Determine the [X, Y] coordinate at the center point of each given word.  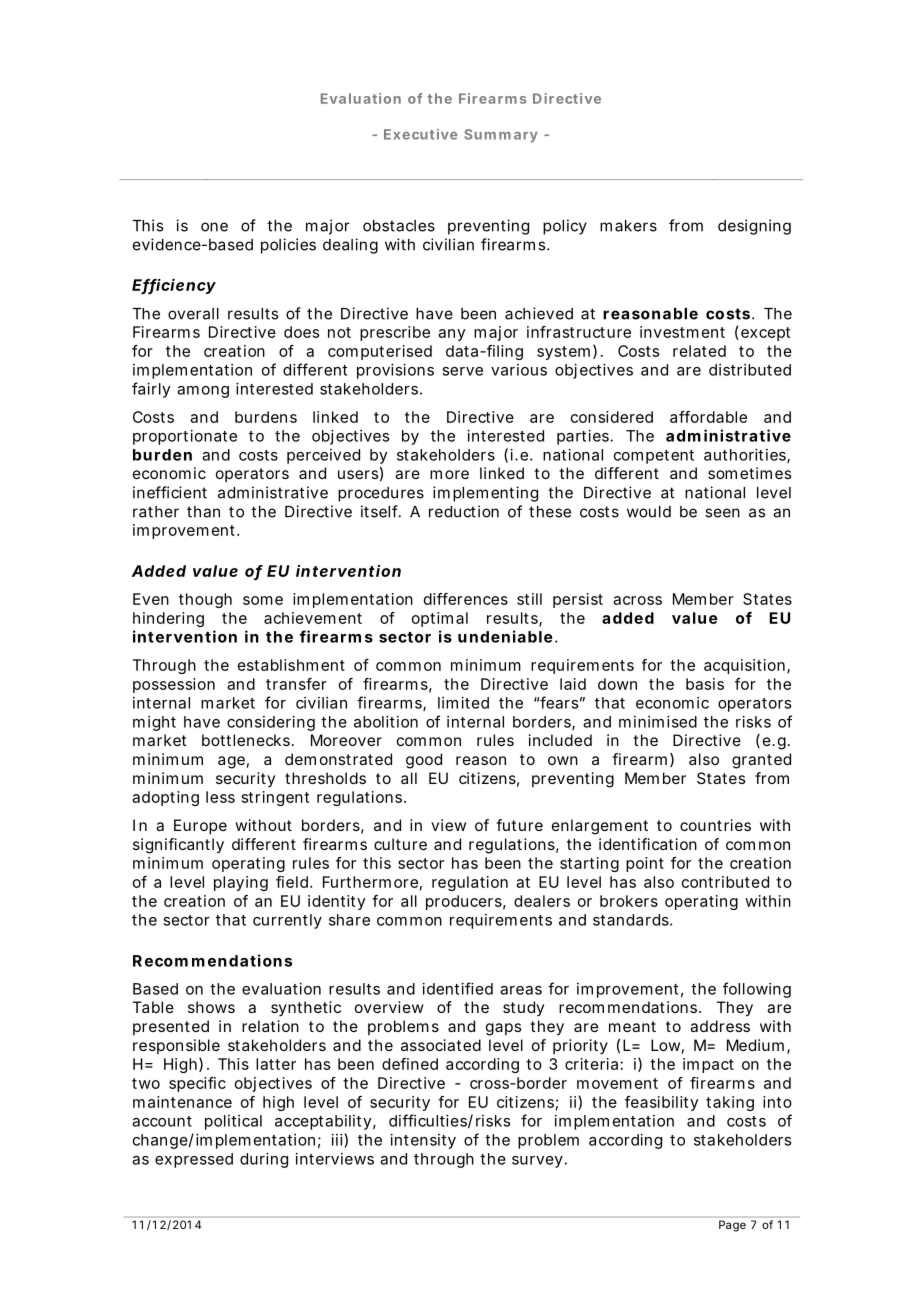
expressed [194, 1160]
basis [705, 684]
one [214, 227]
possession [174, 685]
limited [463, 703]
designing [754, 227]
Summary [501, 136]
